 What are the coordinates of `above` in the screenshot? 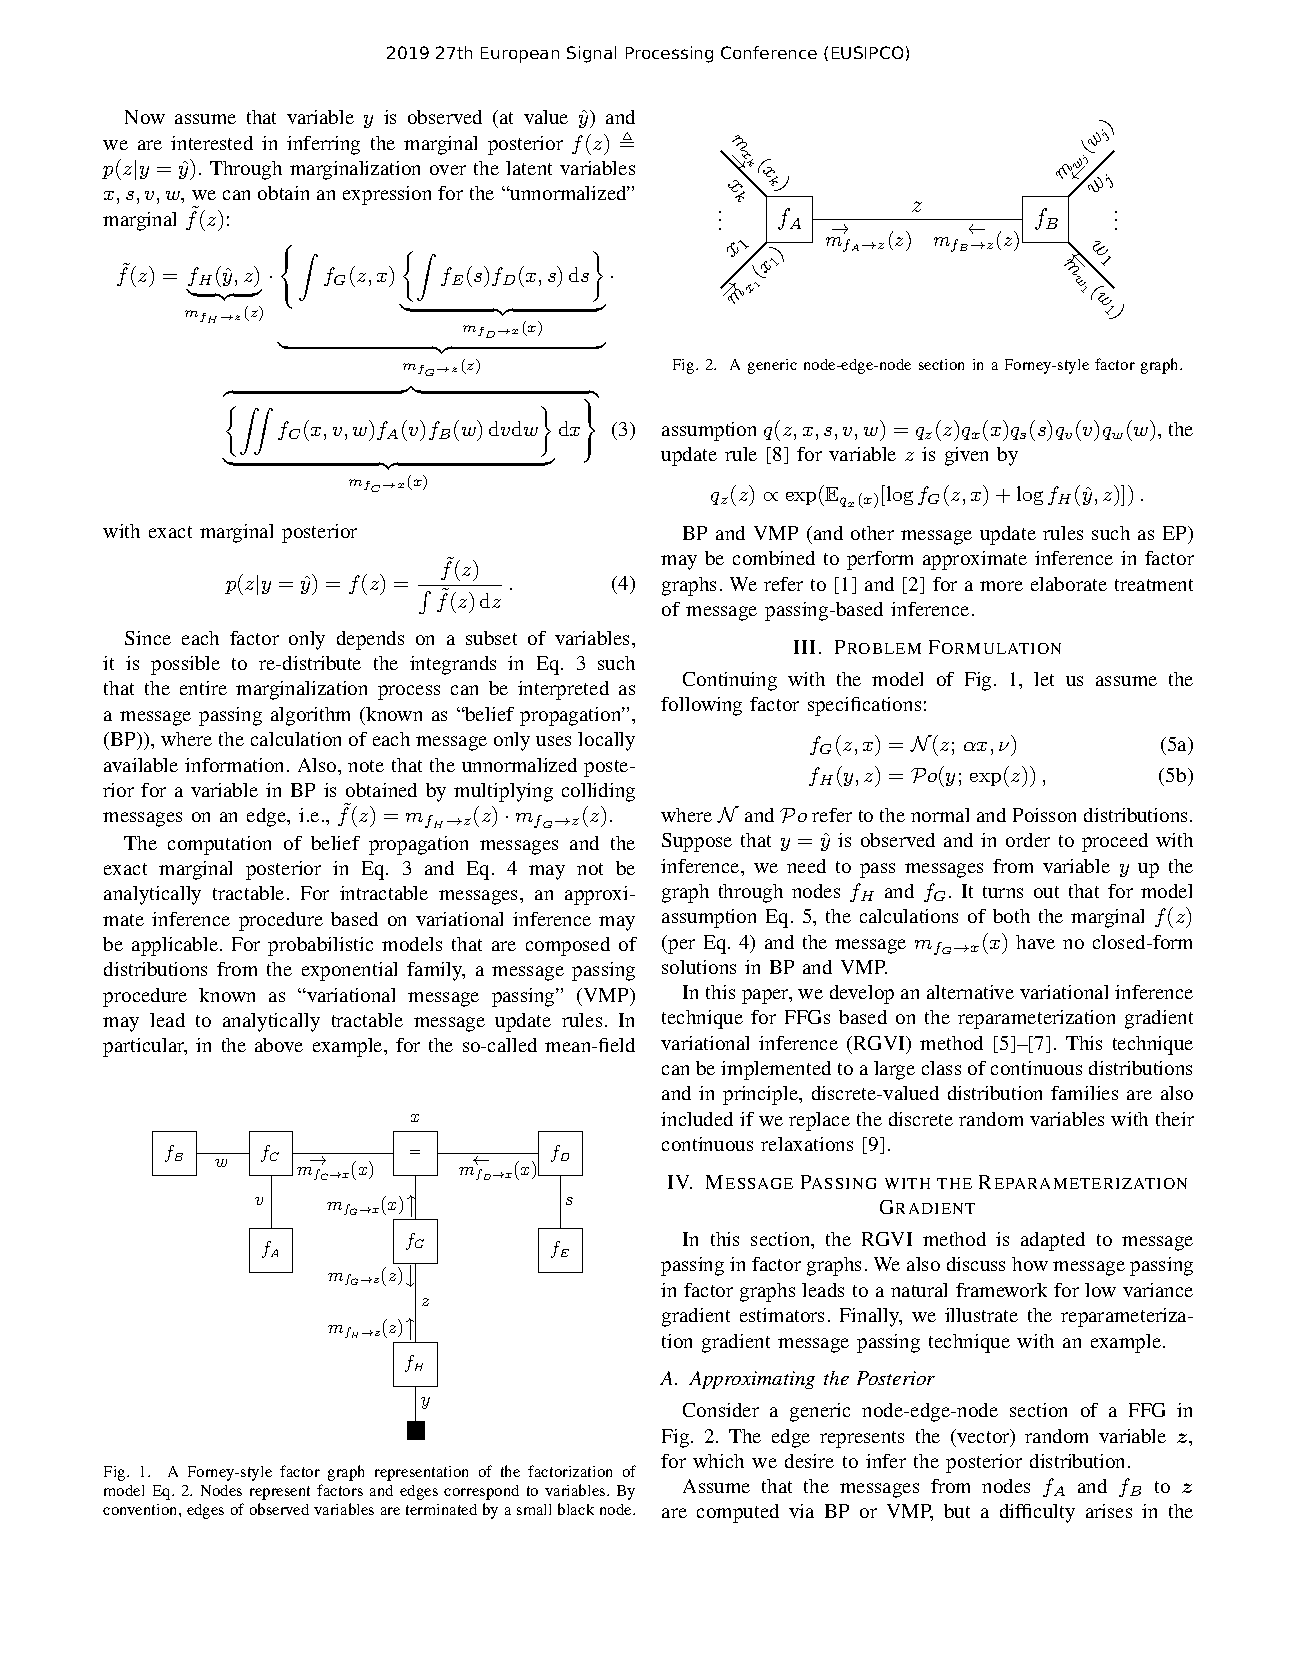 It's located at (279, 1045).
